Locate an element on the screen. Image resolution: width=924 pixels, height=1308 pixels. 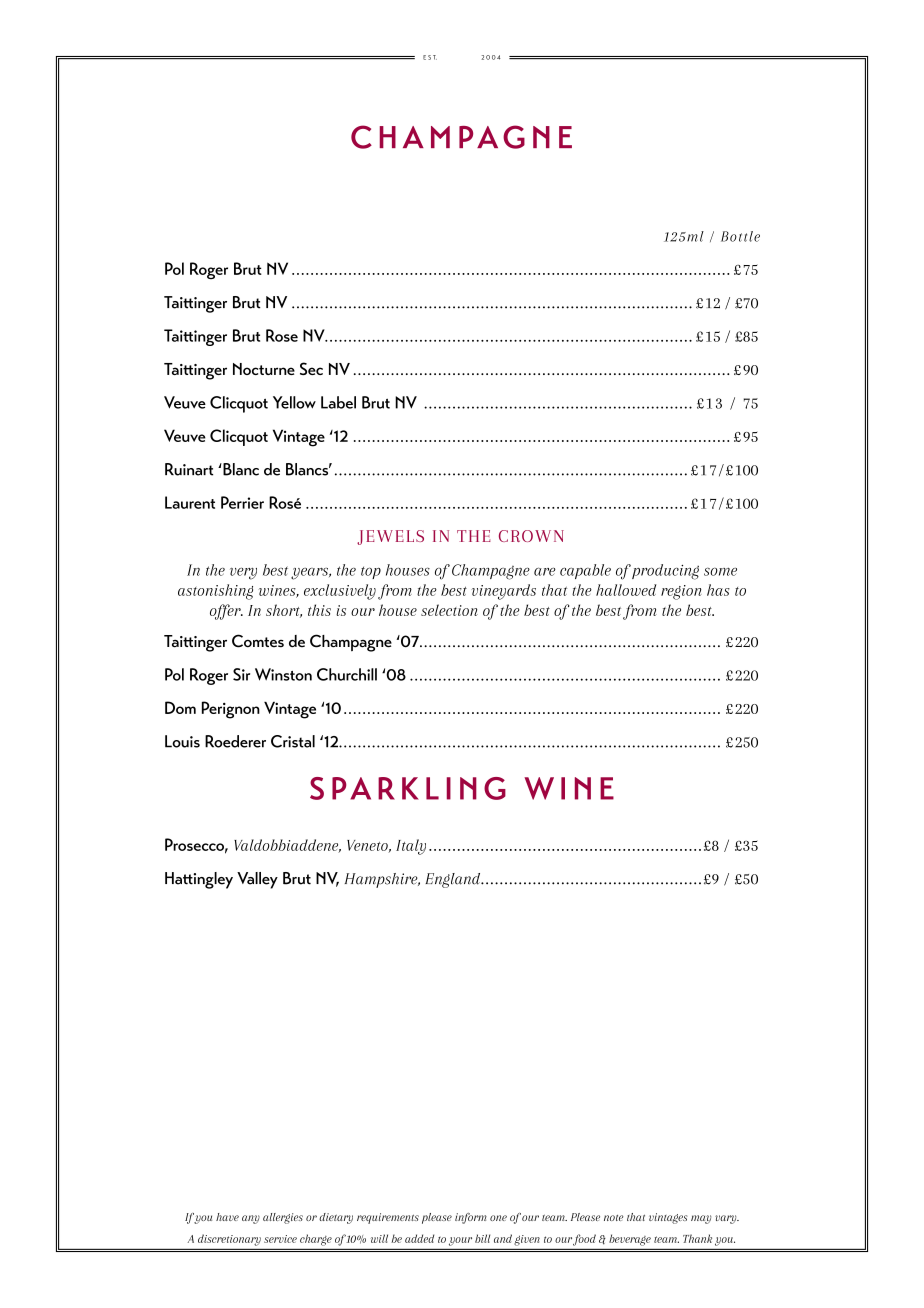
region is located at coordinates (681, 592).
